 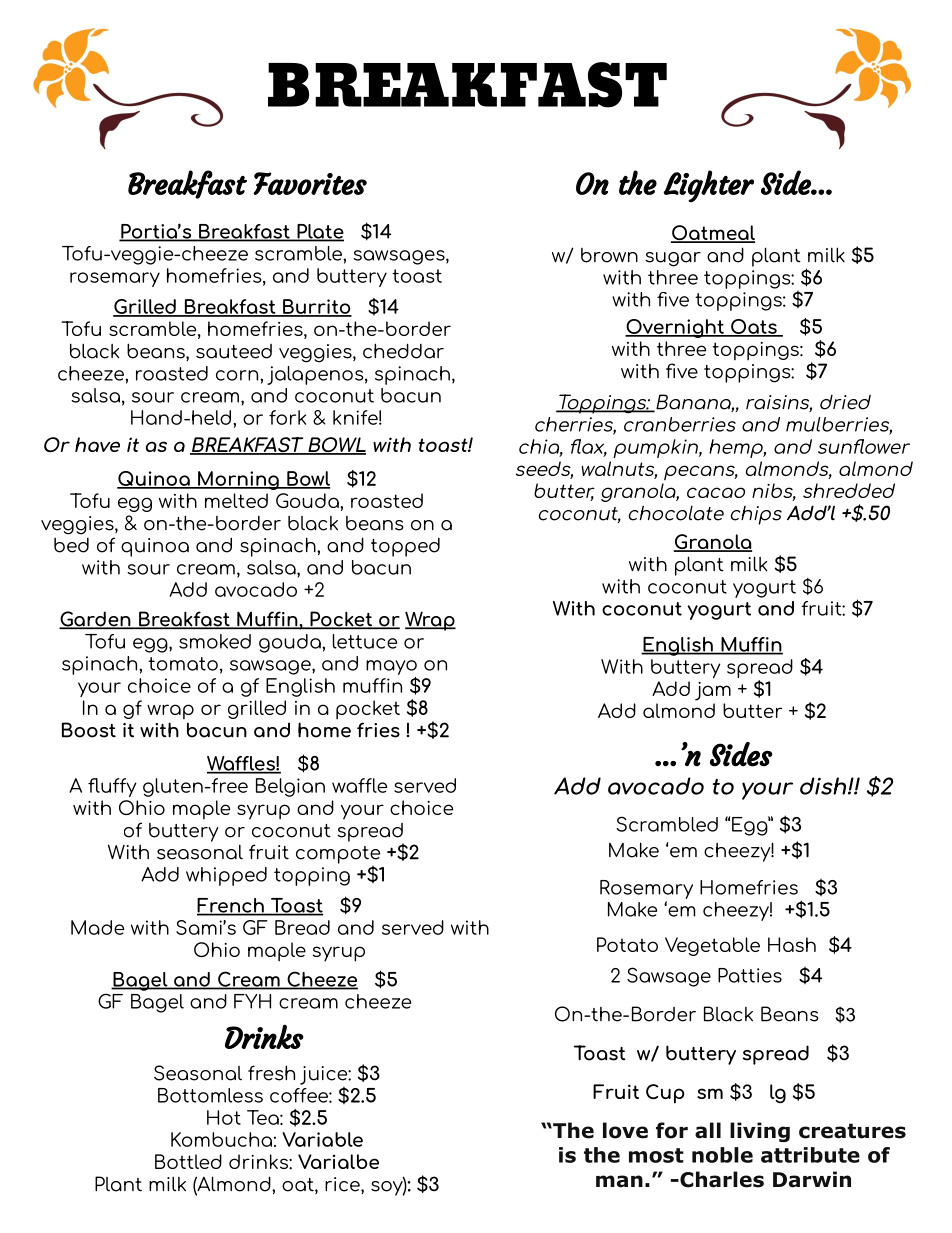 I want to click on mayo, so click(x=391, y=669).
